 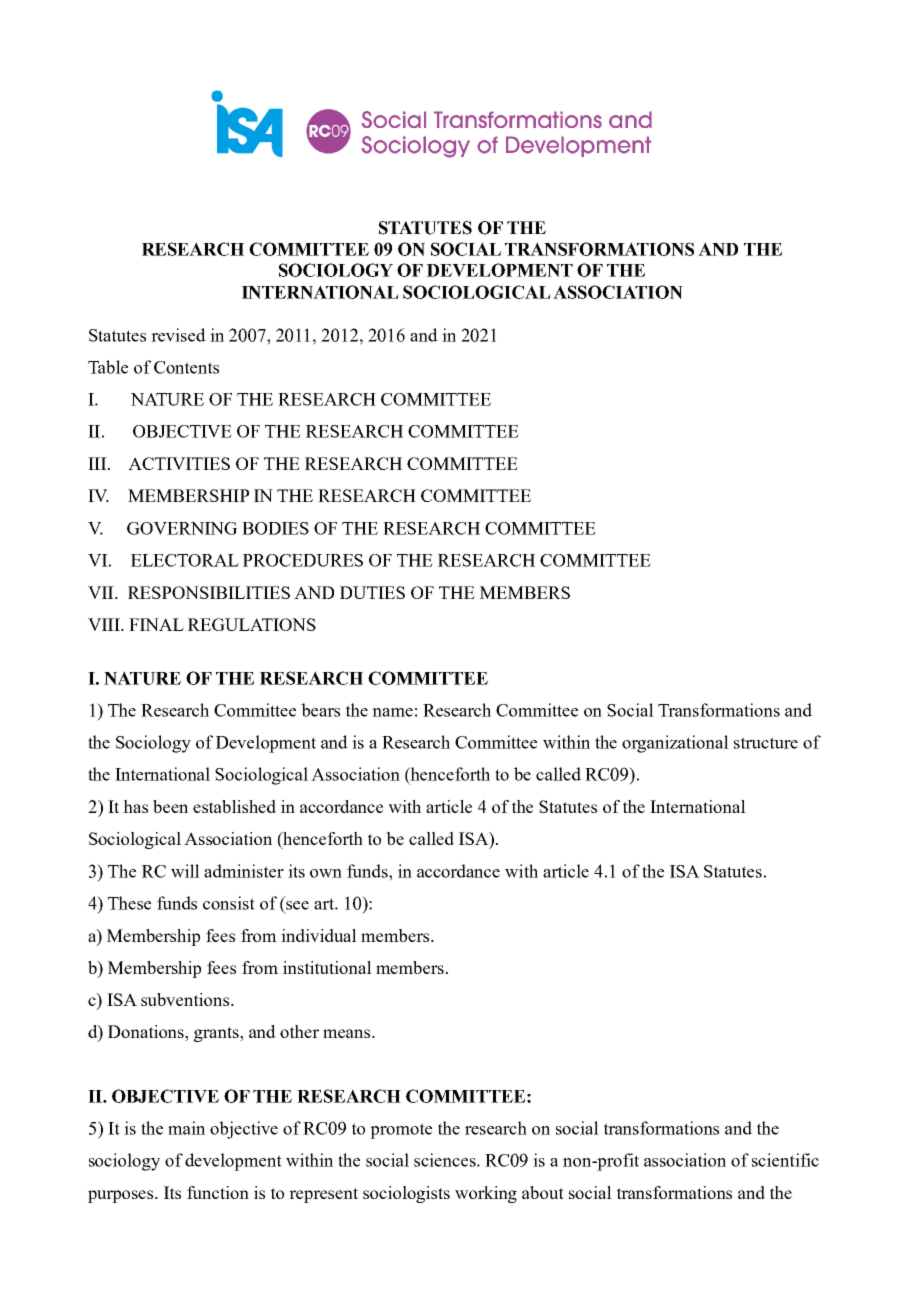 I want to click on scientific, so click(x=785, y=1160).
